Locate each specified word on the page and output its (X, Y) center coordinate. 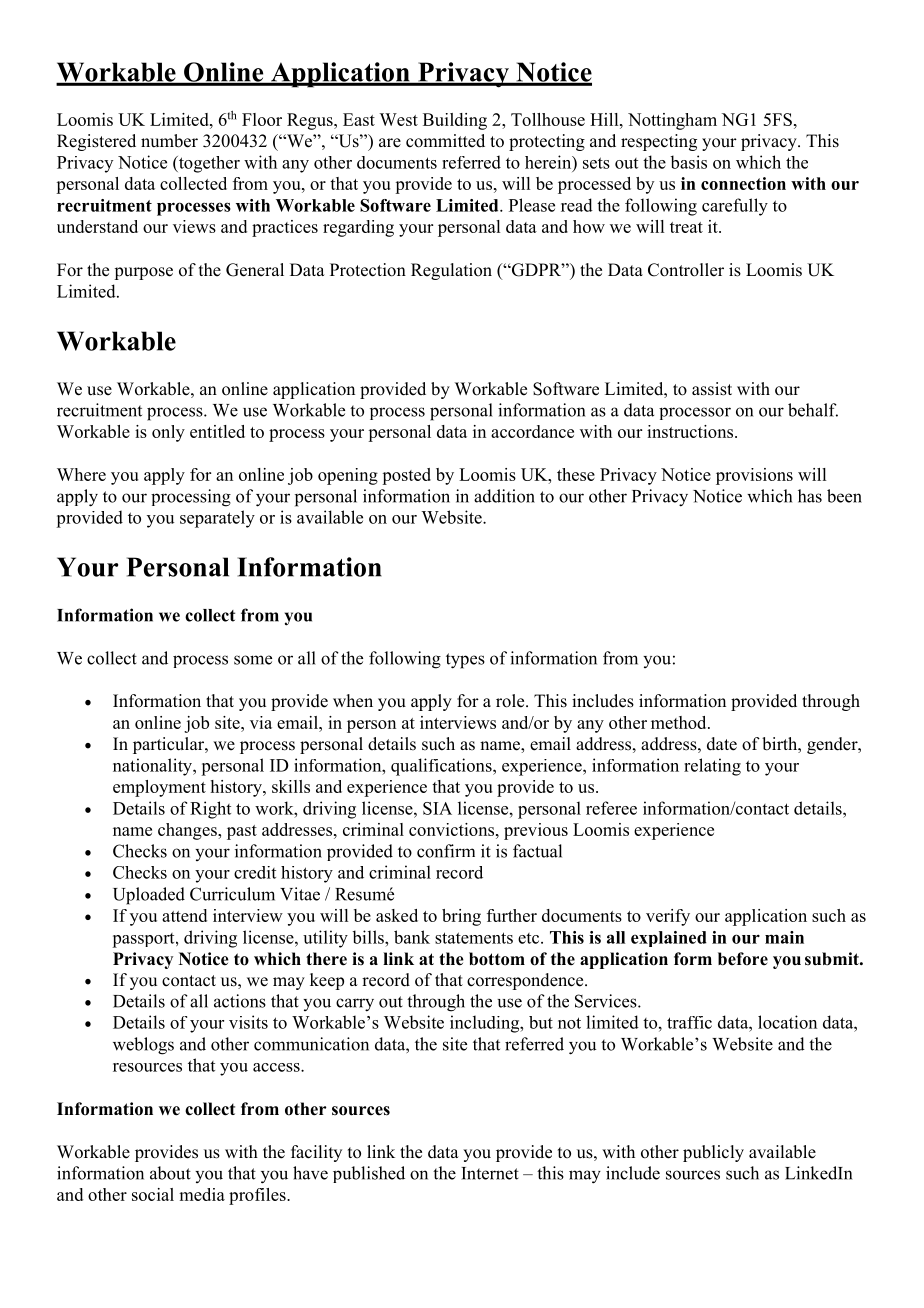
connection (743, 183)
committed (445, 141)
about (170, 1173)
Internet (490, 1173)
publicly (713, 1153)
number (169, 141)
